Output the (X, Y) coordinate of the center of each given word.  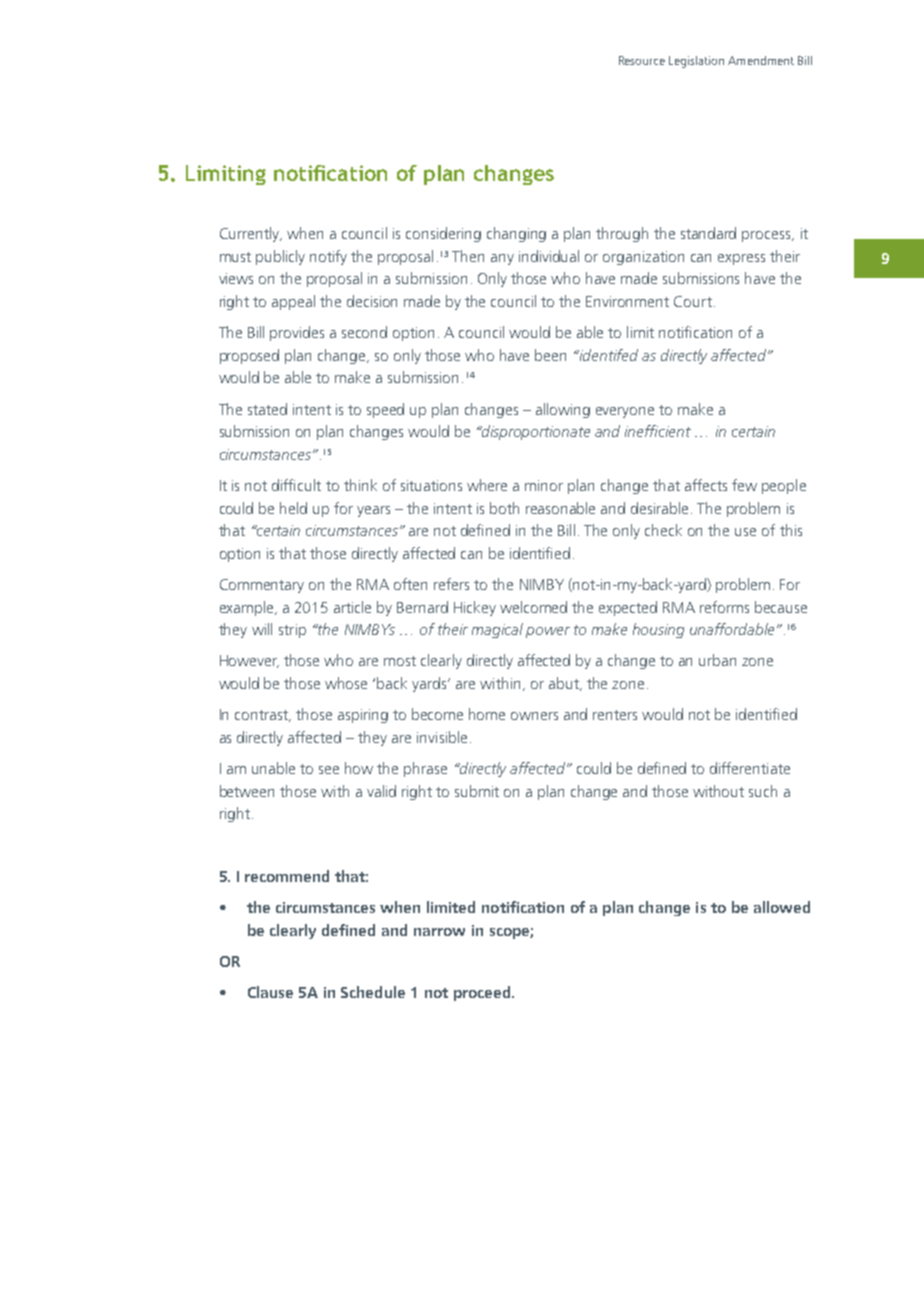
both (504, 508)
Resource (642, 60)
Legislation (696, 62)
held (293, 508)
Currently (251, 234)
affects (706, 485)
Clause (270, 992)
